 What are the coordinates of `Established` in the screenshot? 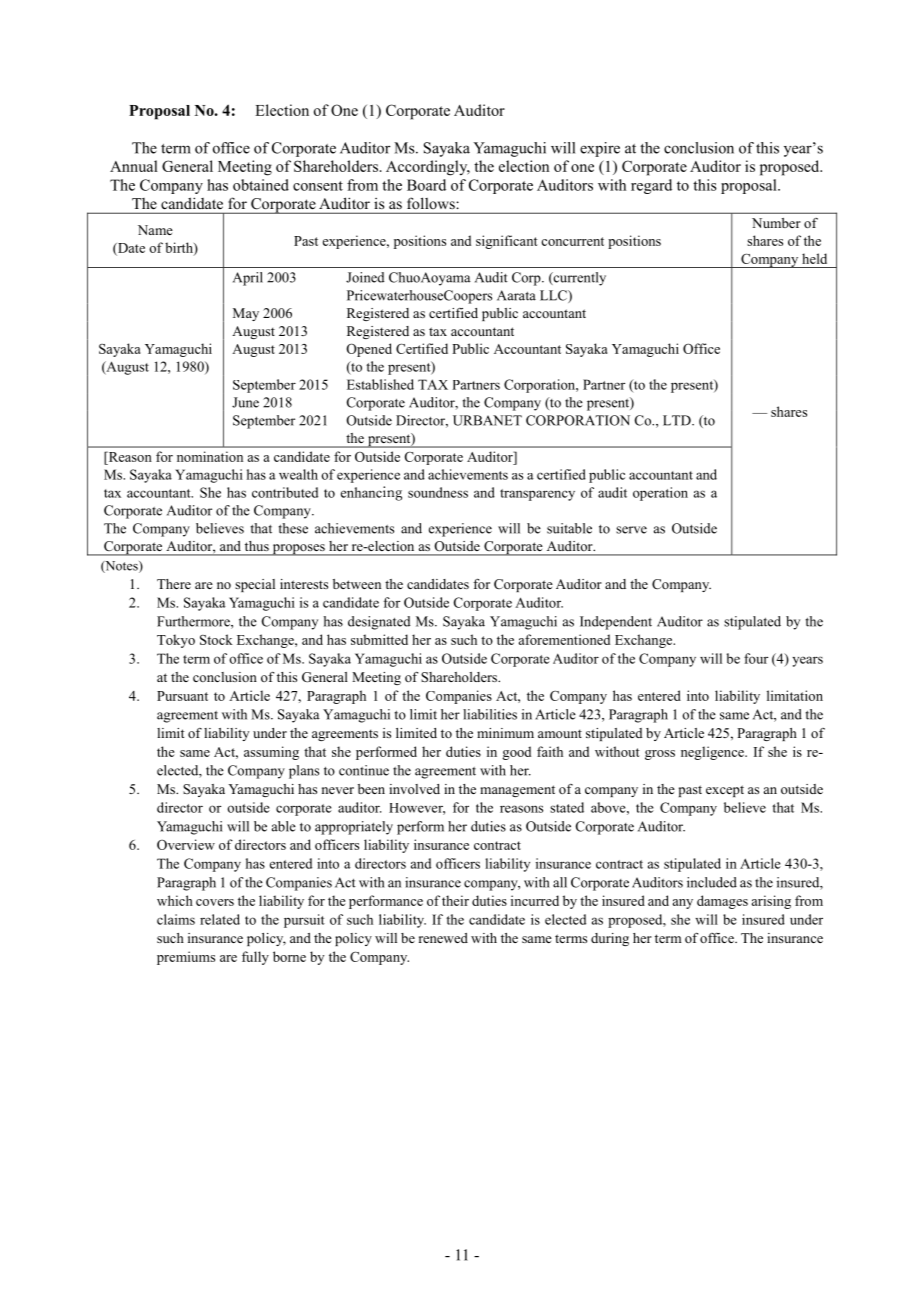 It's located at (380, 384).
